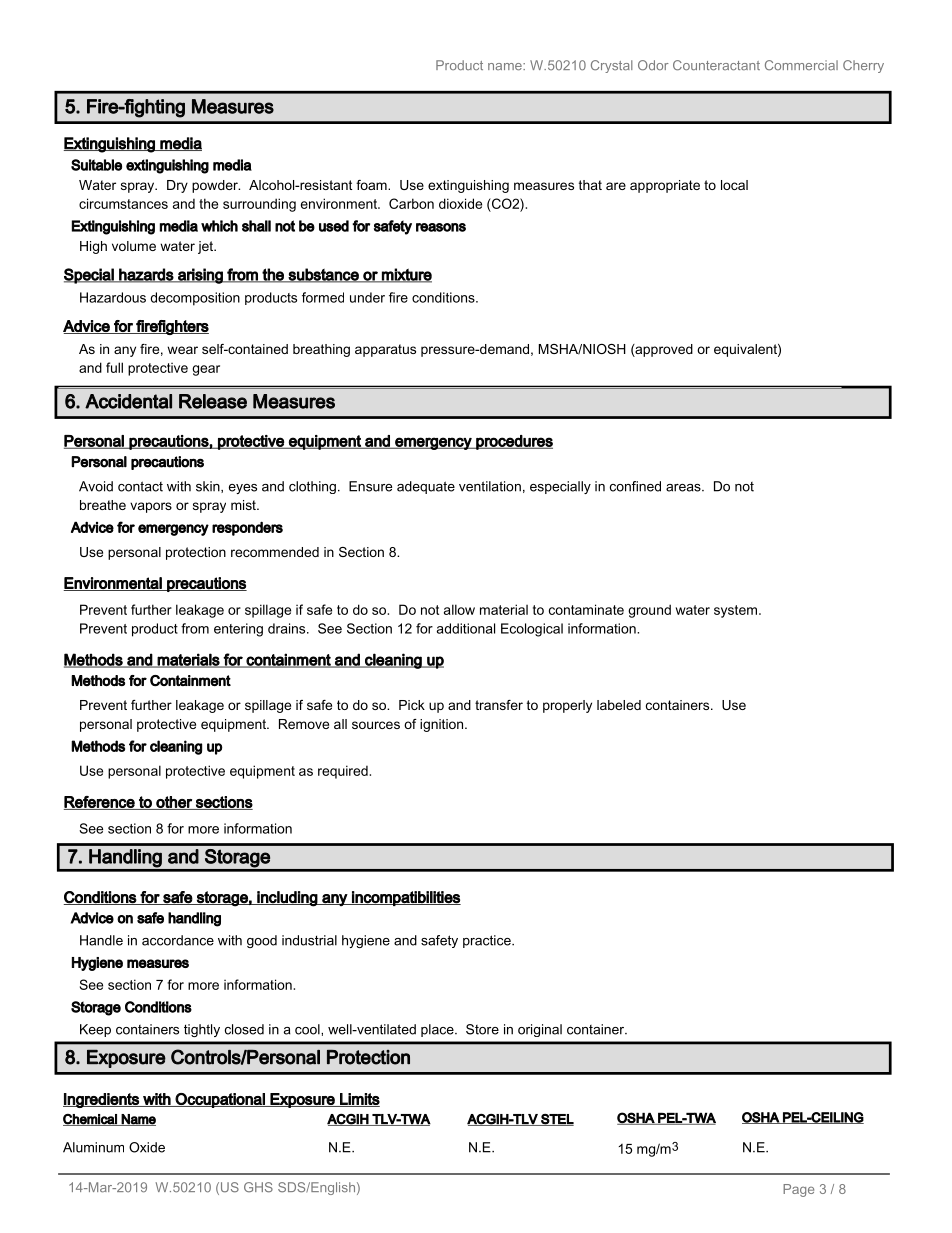  Describe the element at coordinates (635, 486) in the screenshot. I see `confined` at that location.
